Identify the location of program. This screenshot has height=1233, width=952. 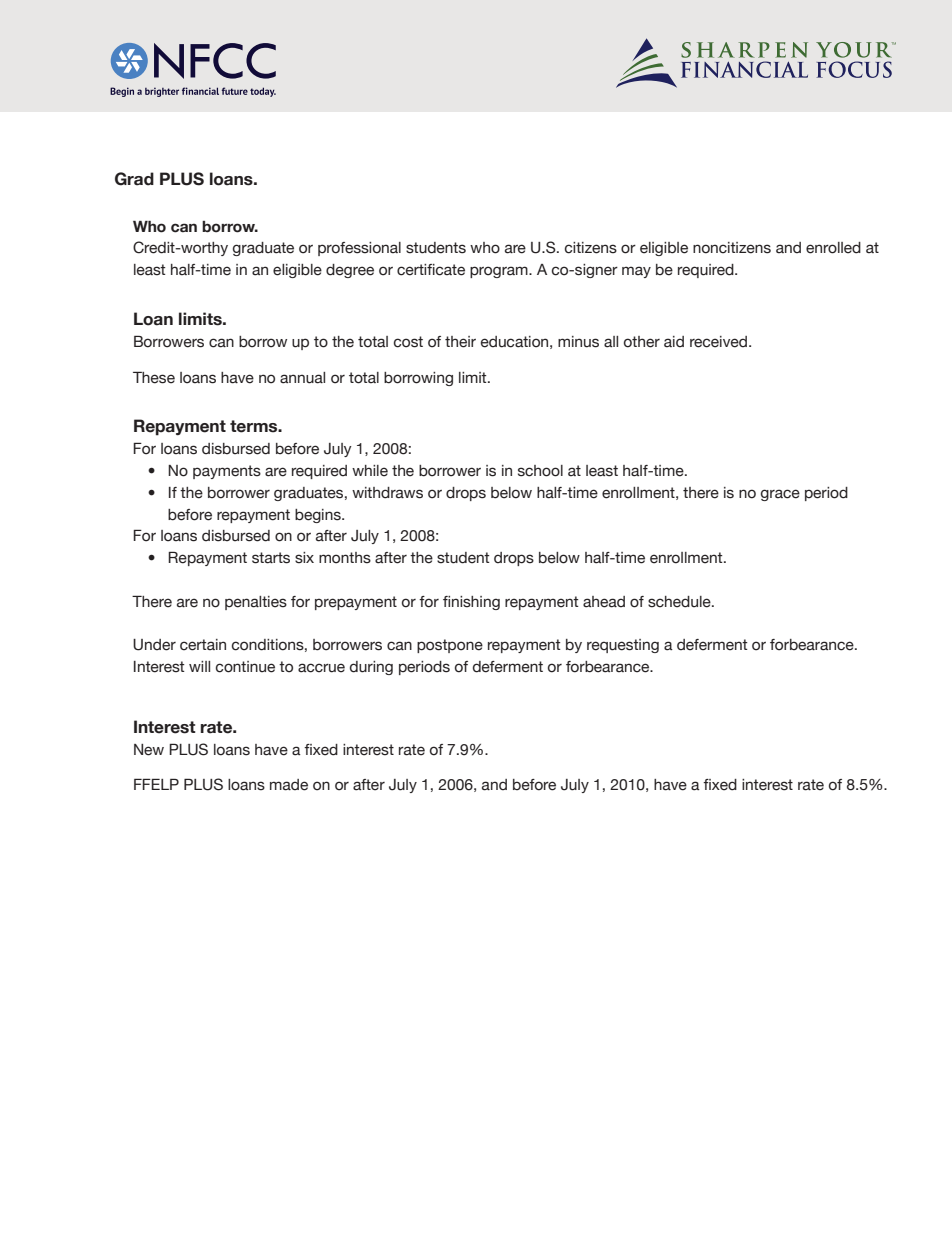
(500, 272).
